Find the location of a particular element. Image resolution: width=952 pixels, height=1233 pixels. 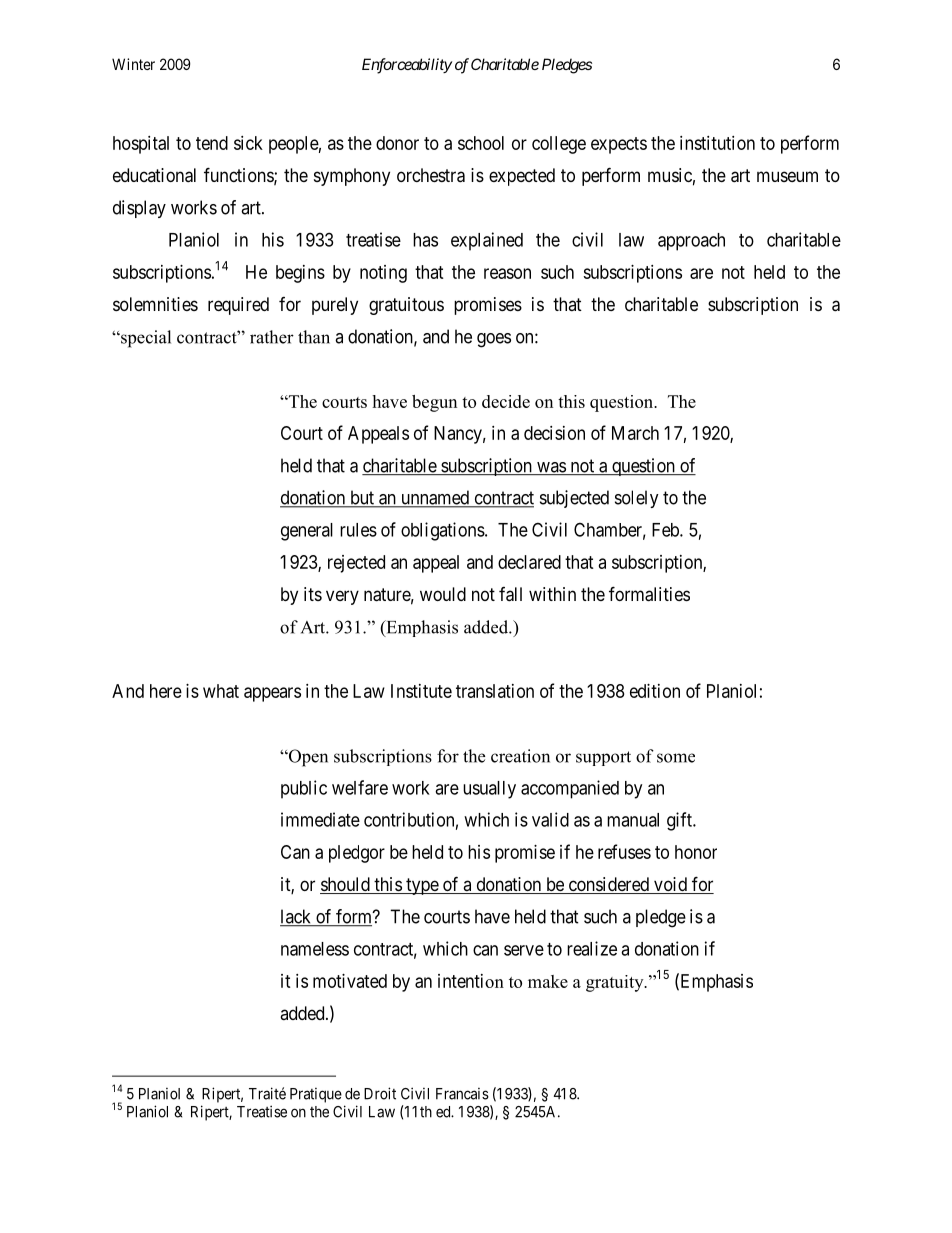

tend is located at coordinates (212, 143).
